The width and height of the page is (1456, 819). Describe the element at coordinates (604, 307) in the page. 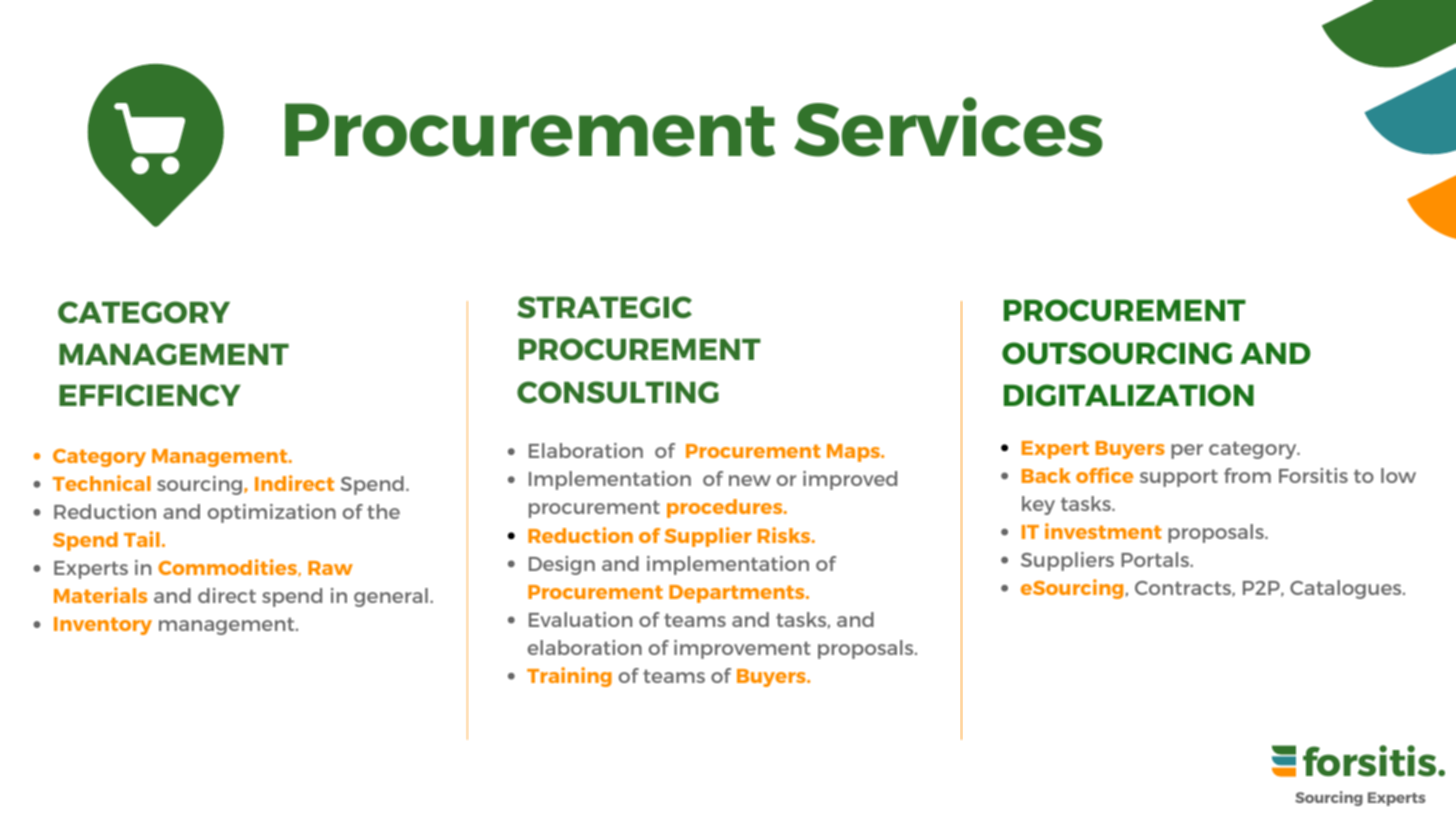

I see `STRATEGIC` at that location.
